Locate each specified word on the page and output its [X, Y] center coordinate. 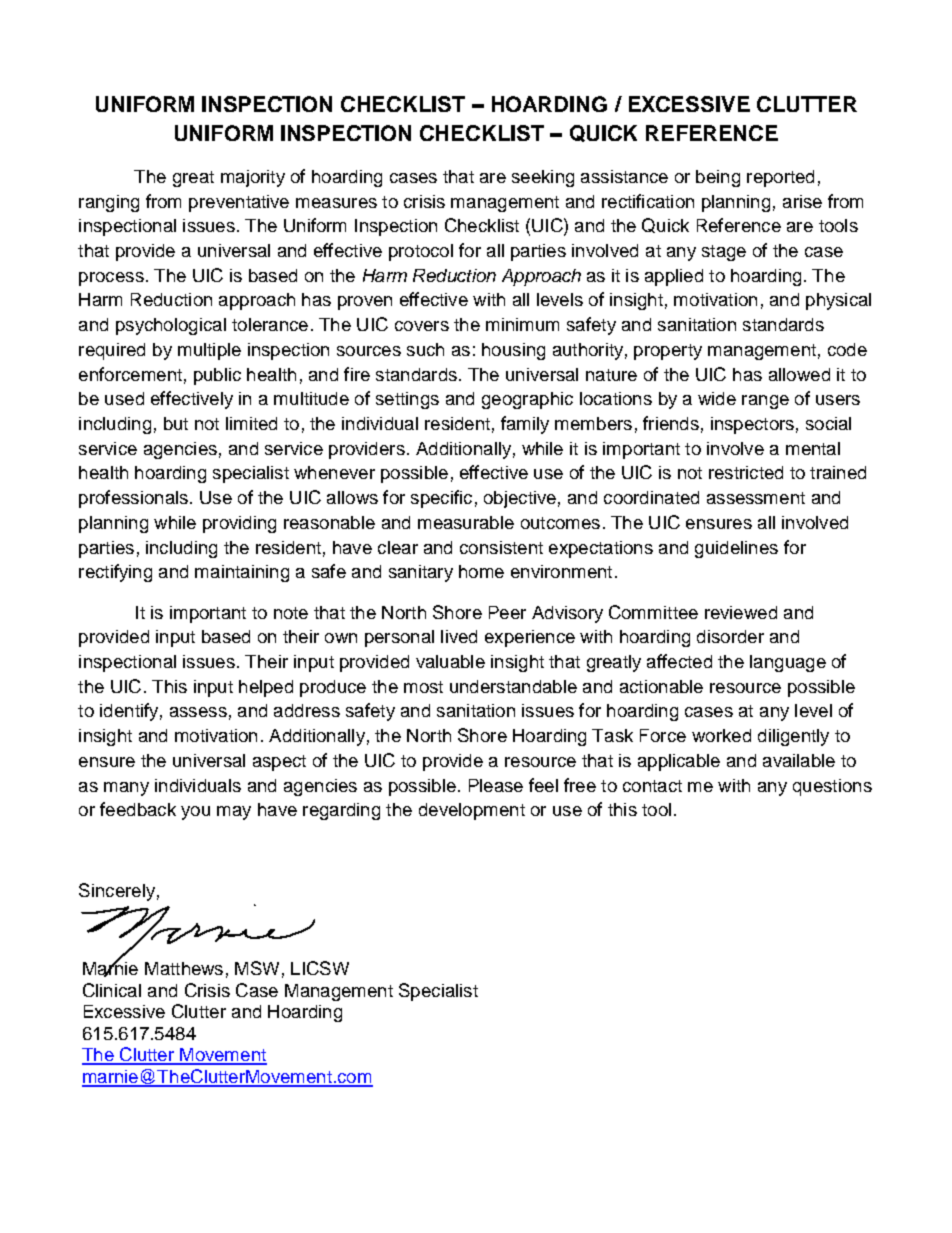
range [765, 402]
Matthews [184, 968]
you [195, 813]
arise [802, 201]
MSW [257, 968]
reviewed [741, 612]
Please [496, 785]
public [217, 376]
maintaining [242, 573]
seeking [543, 178]
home [481, 571]
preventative [239, 203]
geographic [527, 400]
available [799, 760]
